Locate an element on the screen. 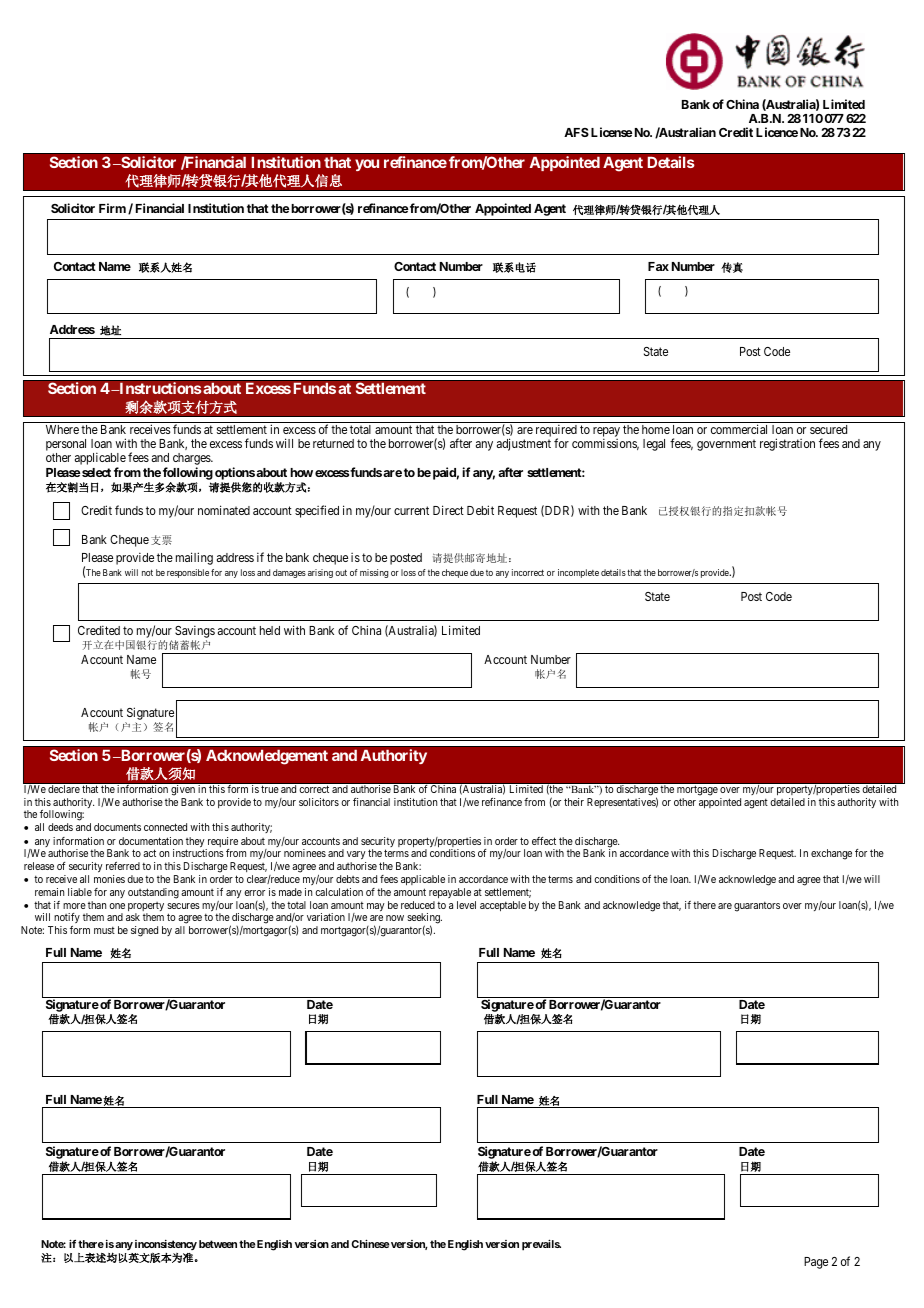  AFS is located at coordinates (576, 132).
